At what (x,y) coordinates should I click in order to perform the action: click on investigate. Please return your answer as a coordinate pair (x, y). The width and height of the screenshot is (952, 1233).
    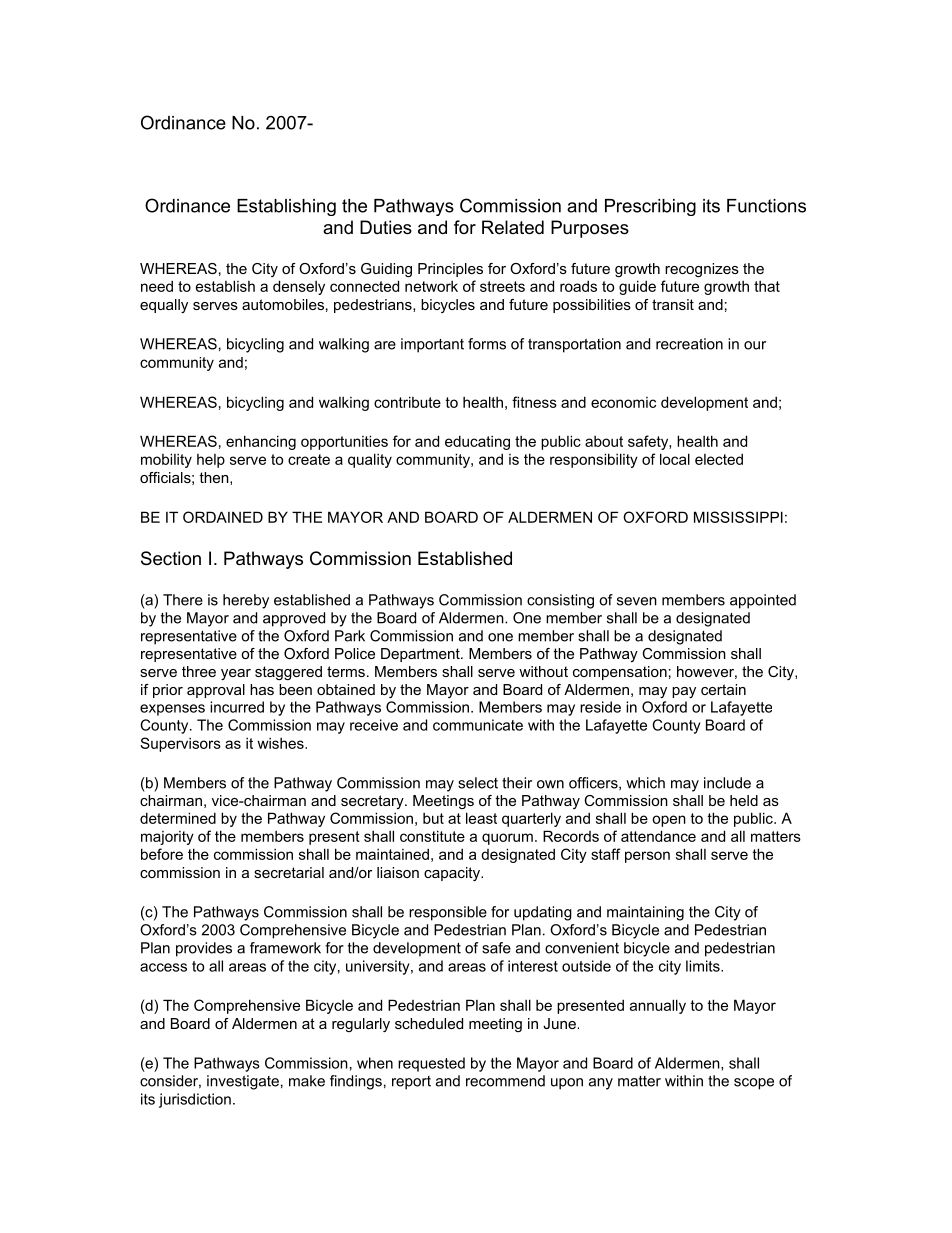
    Looking at the image, I should click on (243, 1082).
